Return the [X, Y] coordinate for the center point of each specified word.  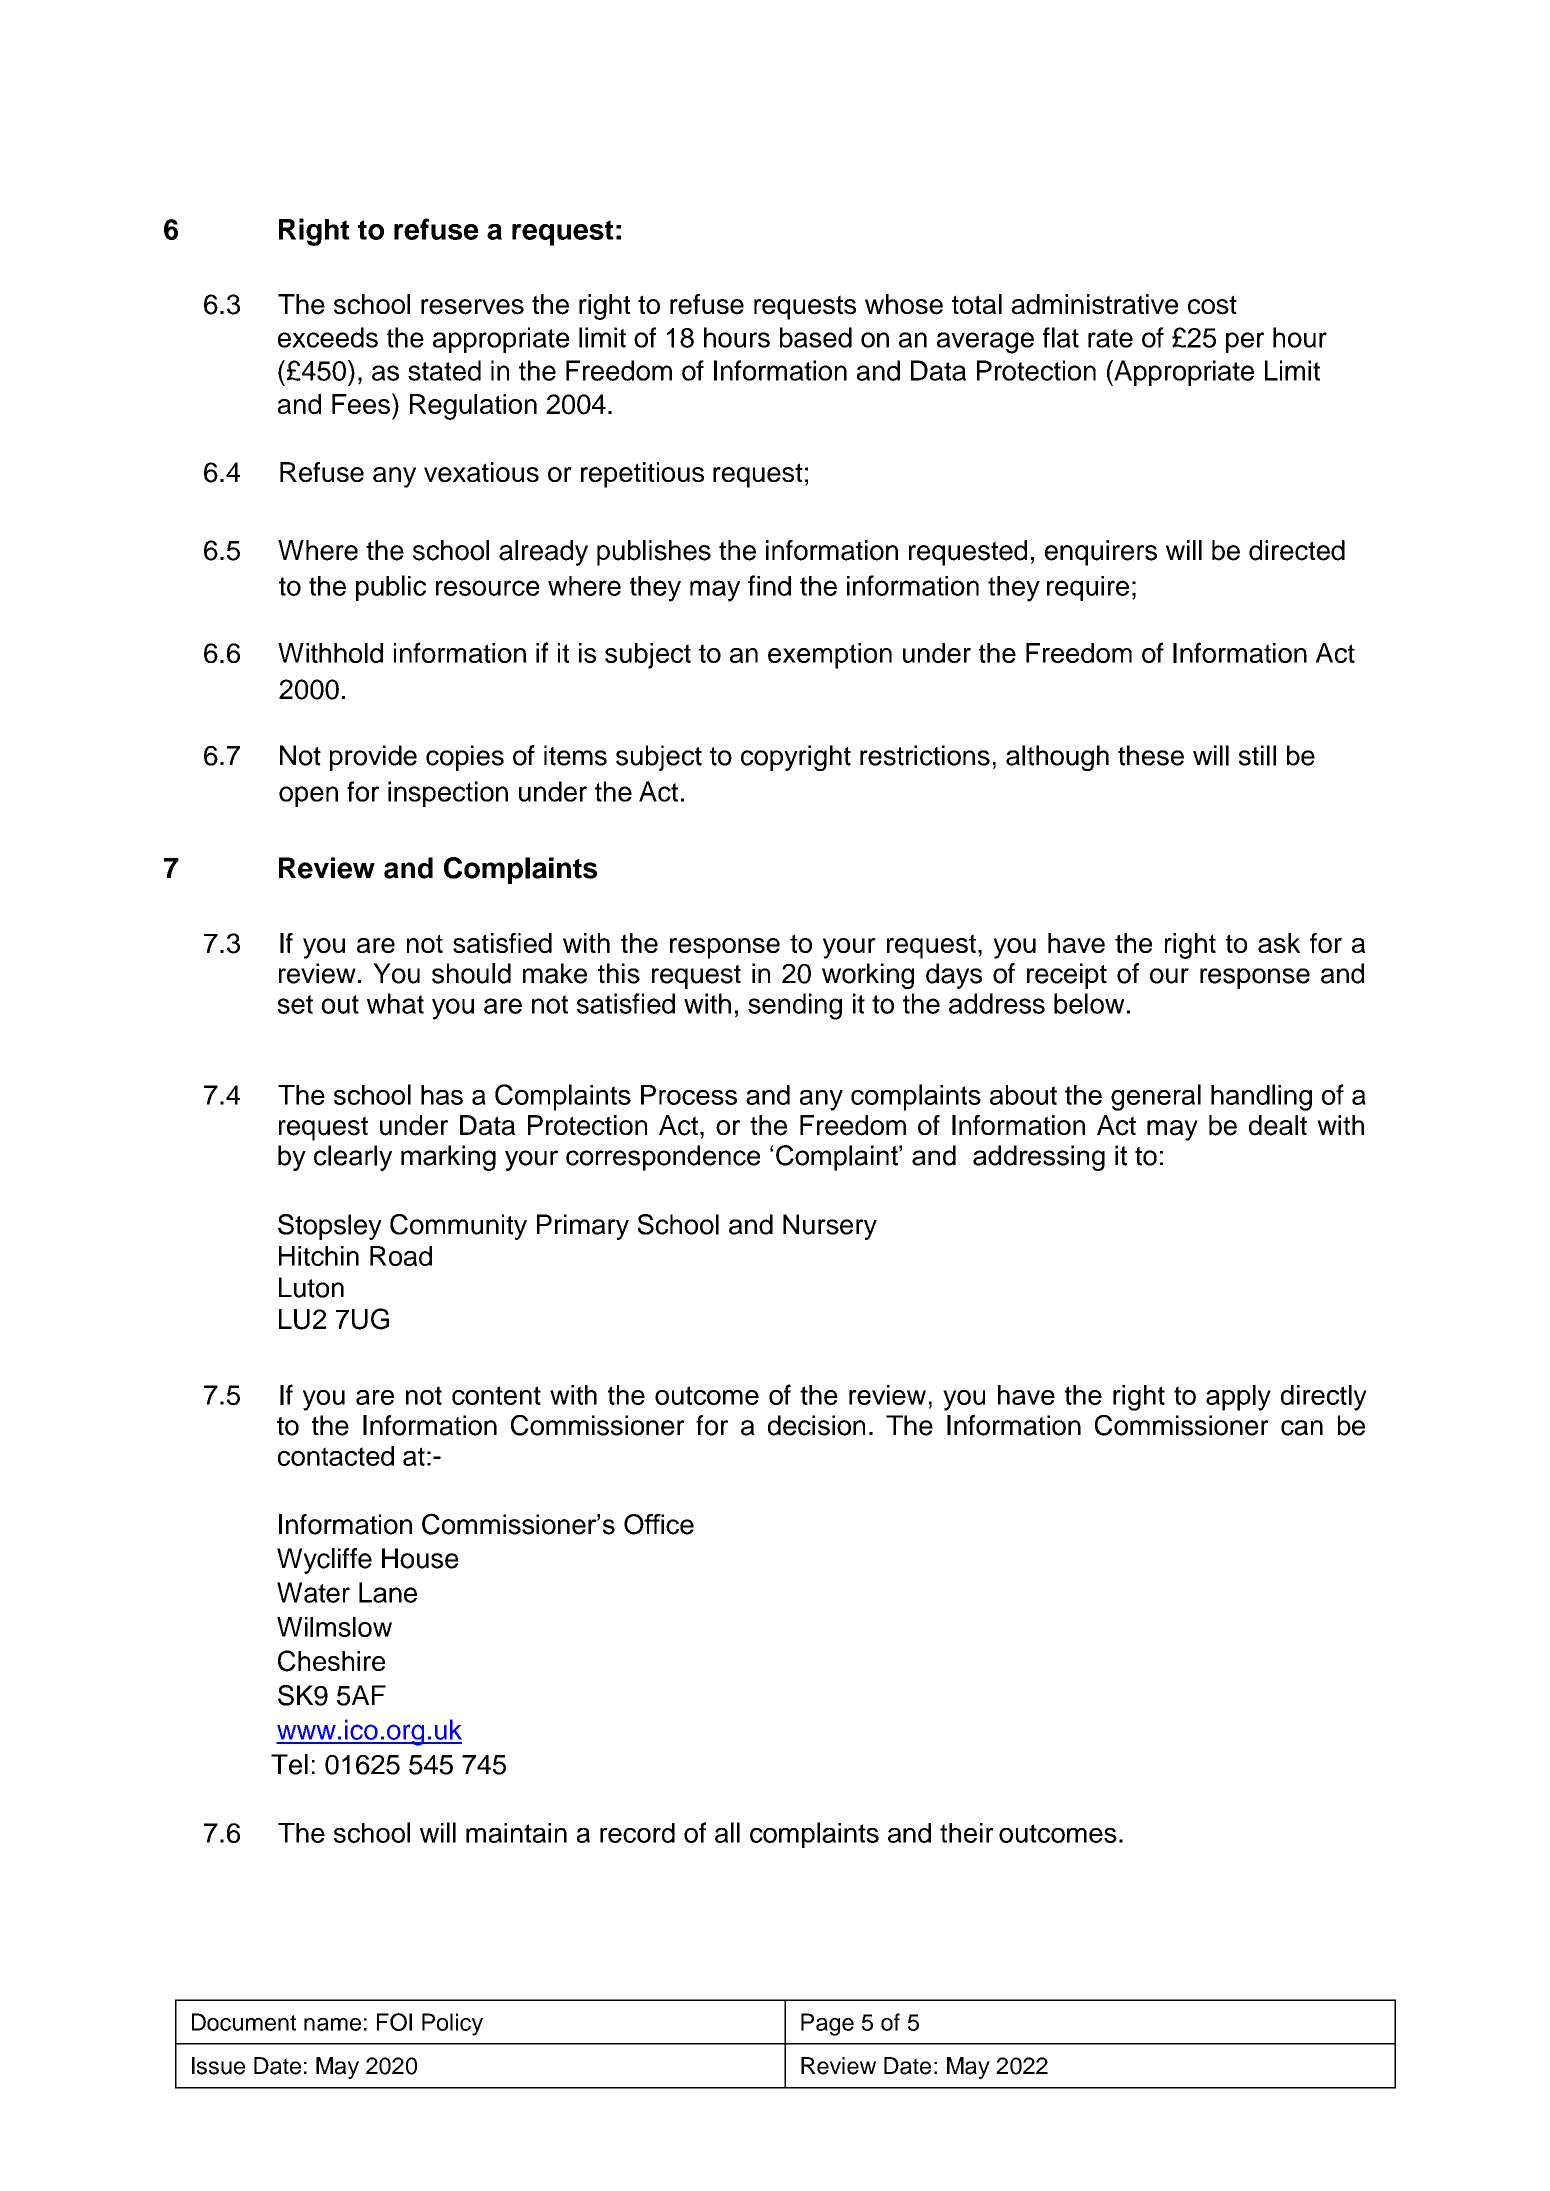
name [332, 2024]
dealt [1278, 1125]
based [816, 337]
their [967, 1833]
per [1245, 342]
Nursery [830, 1227]
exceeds [328, 337]
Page [827, 2024]
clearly [353, 1158]
